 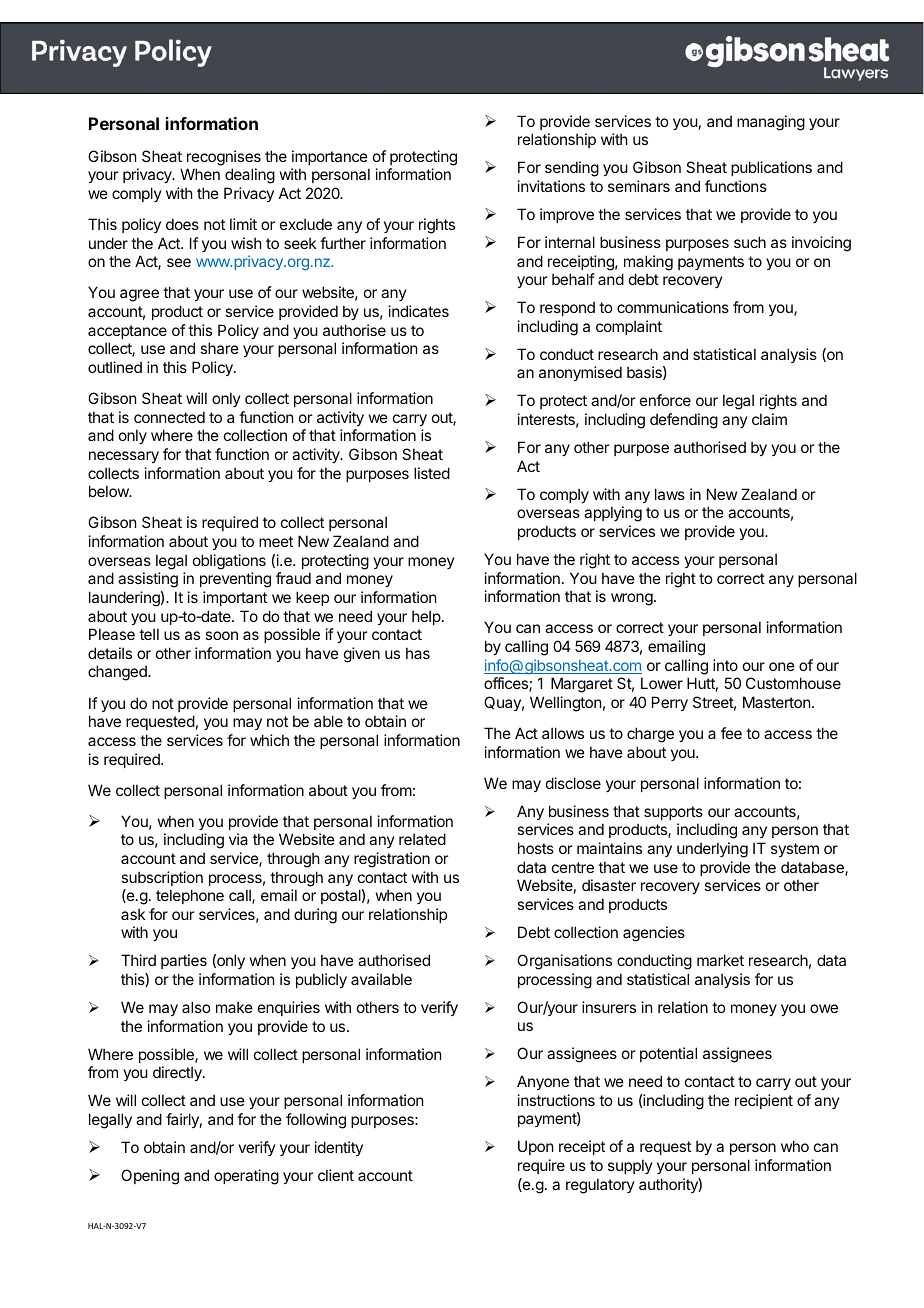 What do you see at coordinates (150, 1177) in the document?
I see `Opening` at bounding box center [150, 1177].
